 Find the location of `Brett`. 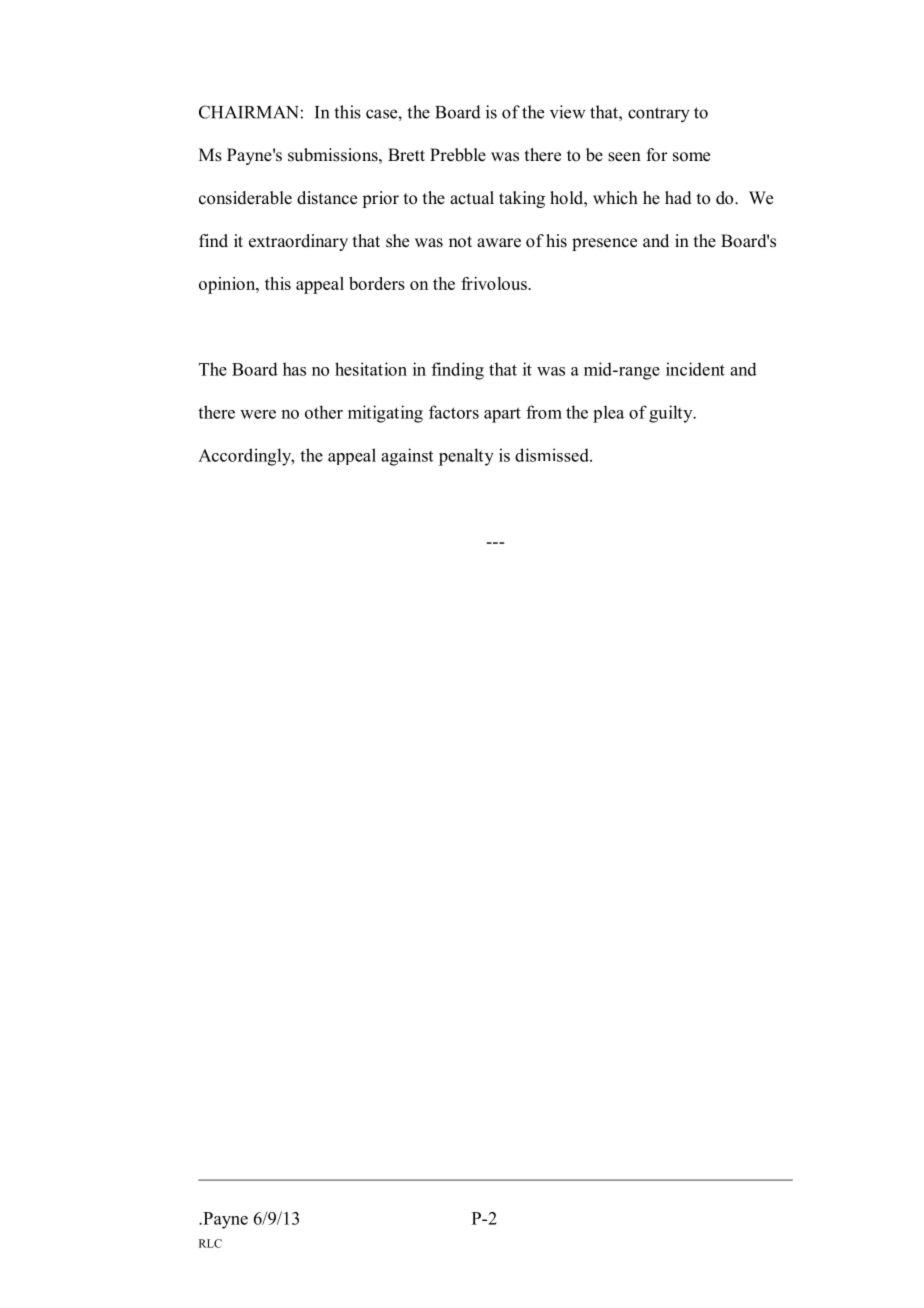

Brett is located at coordinates (406, 155).
